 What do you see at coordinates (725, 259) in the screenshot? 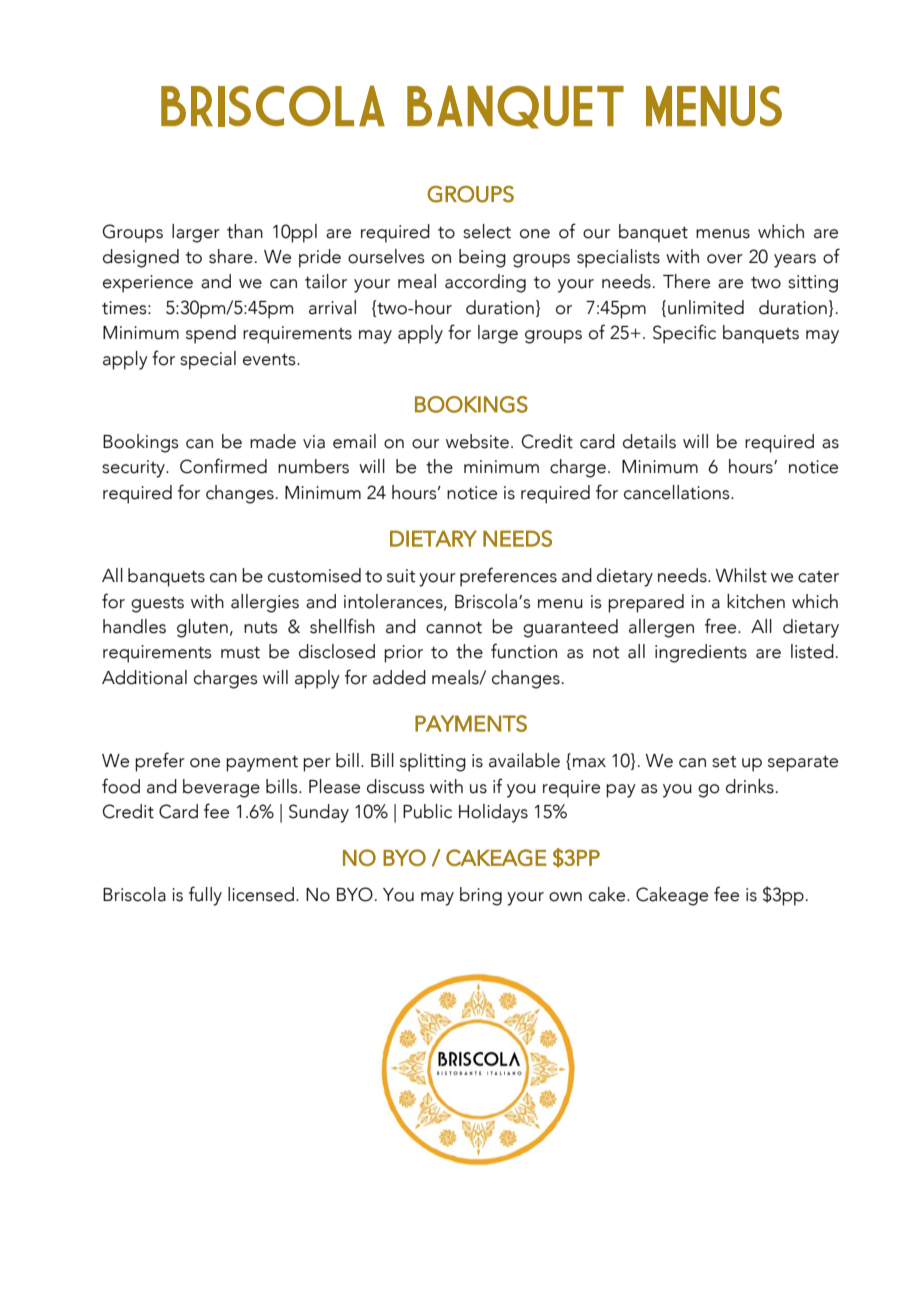
I see `over` at bounding box center [725, 259].
